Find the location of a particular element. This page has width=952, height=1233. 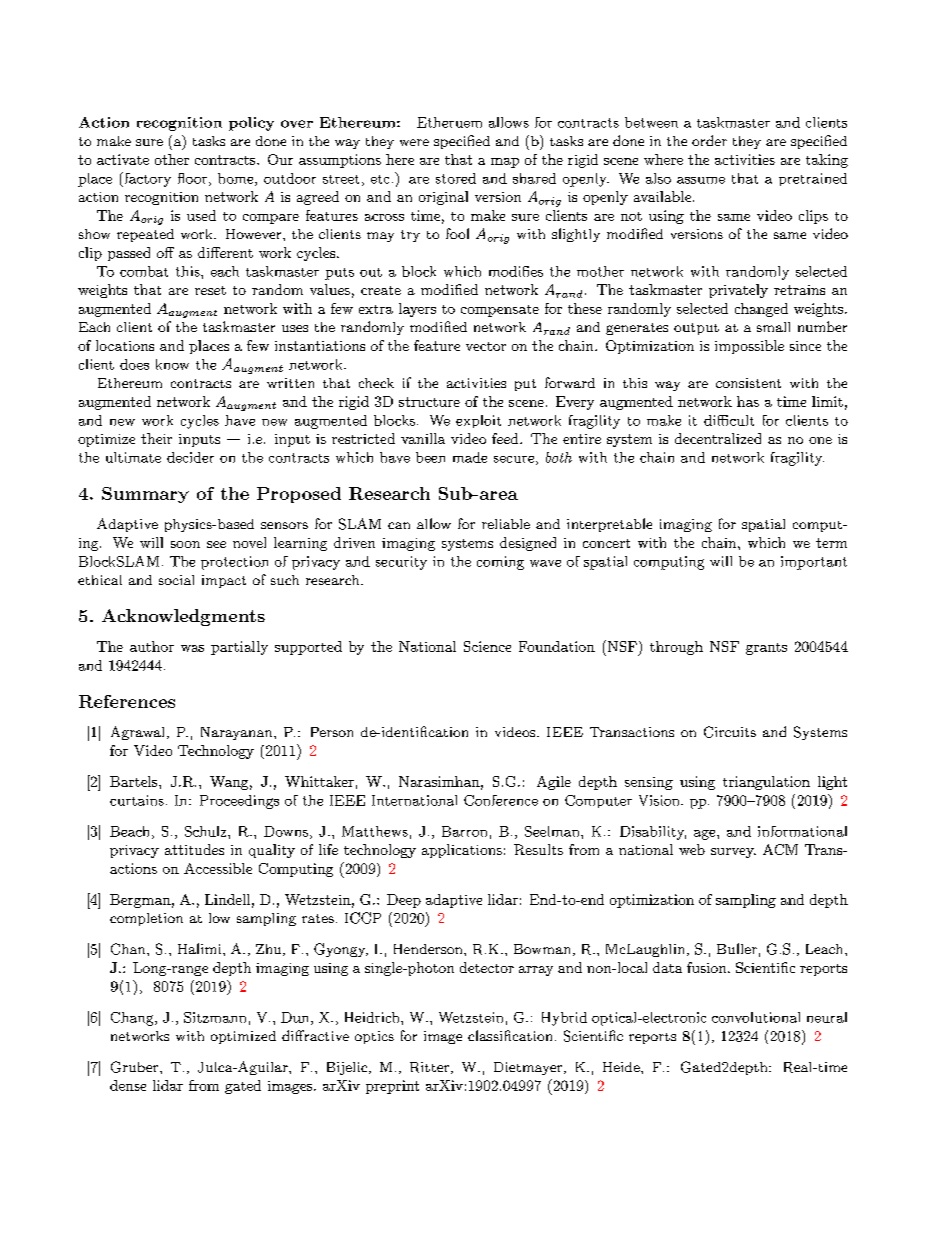

made is located at coordinates (470, 457).
